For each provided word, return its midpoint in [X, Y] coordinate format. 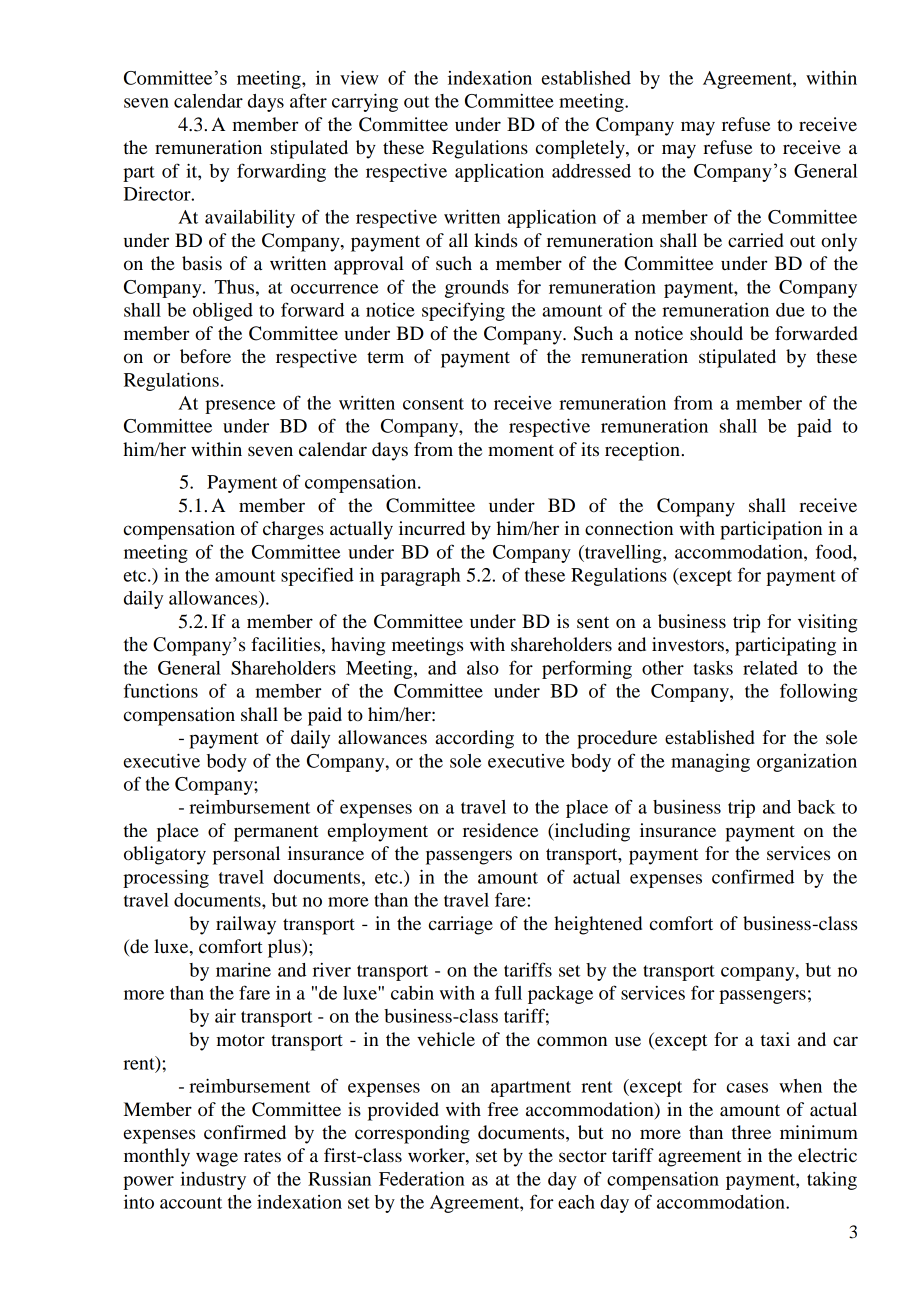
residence [500, 830]
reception [642, 451]
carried [756, 240]
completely [581, 149]
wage [217, 1159]
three [751, 1132]
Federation [422, 1178]
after [308, 100]
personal [246, 855]
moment [521, 450]
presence [240, 407]
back [816, 807]
